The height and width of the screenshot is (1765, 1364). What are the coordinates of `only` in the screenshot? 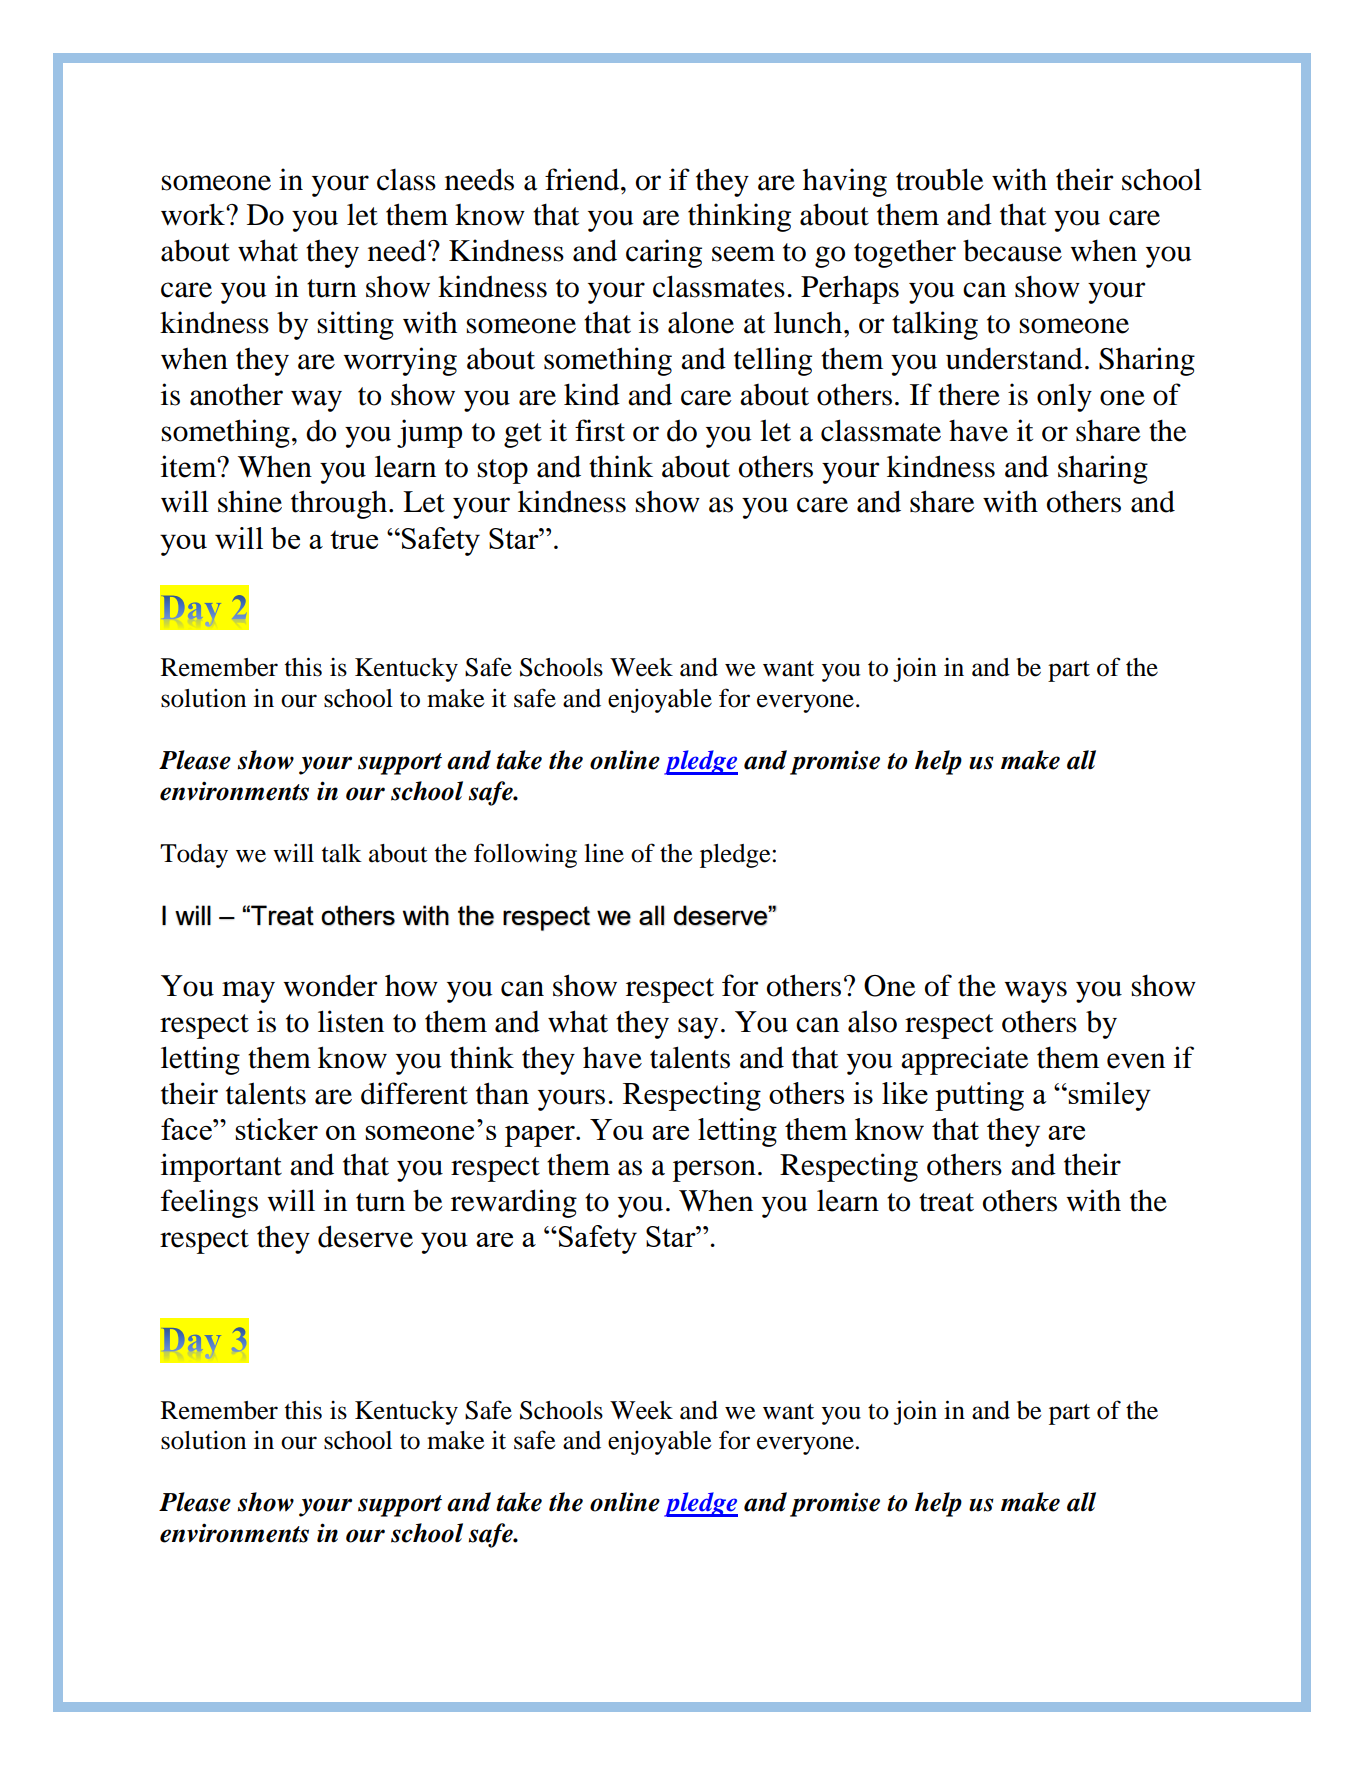 It's located at (1064, 397).
